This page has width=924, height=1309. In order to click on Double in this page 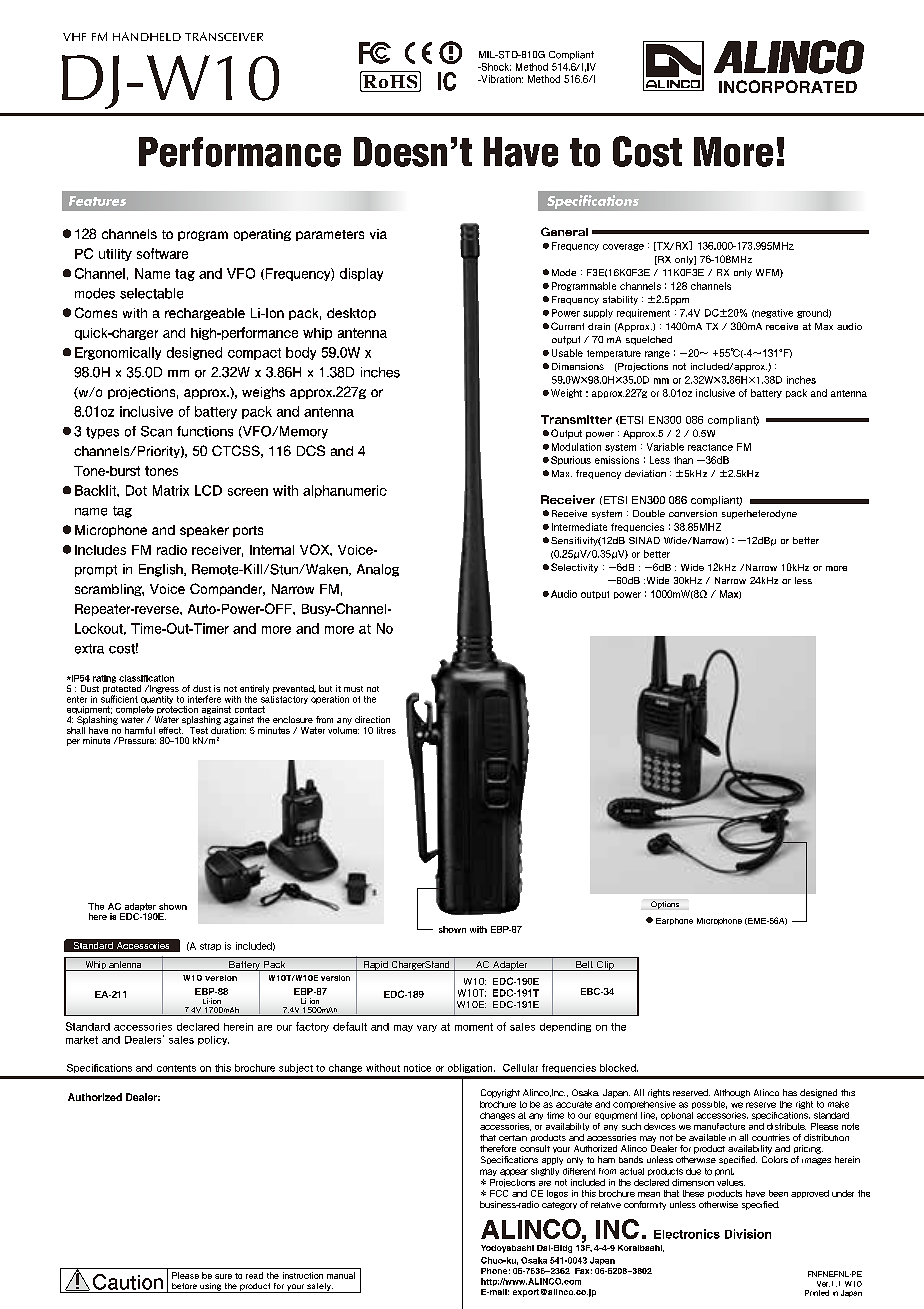, I will do `click(649, 513)`.
